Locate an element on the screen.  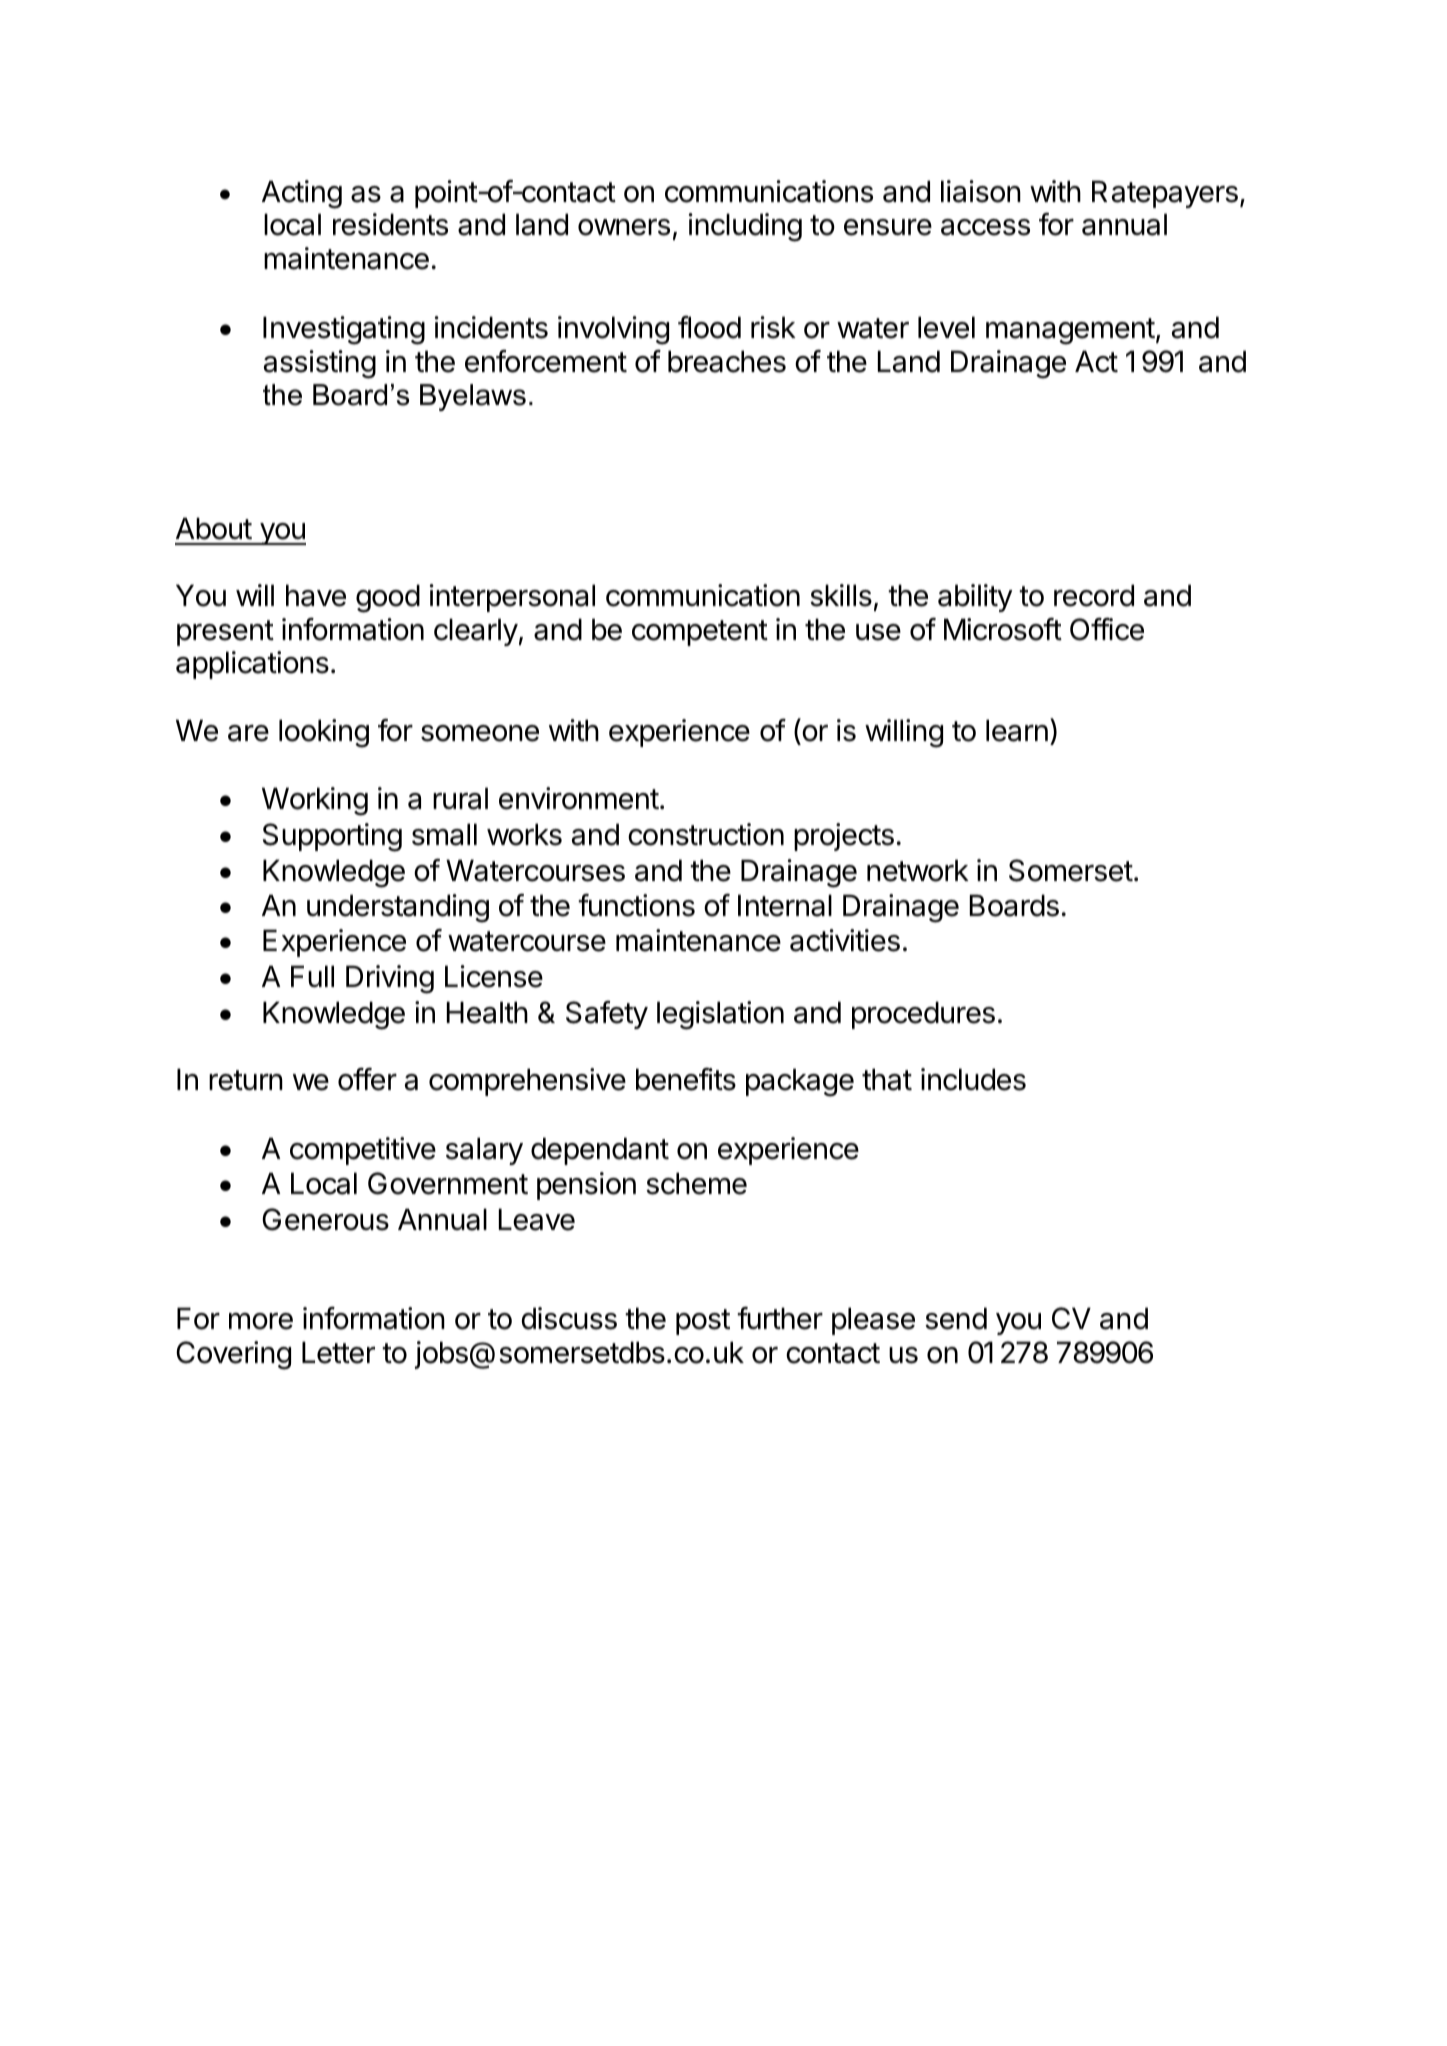
competent is located at coordinates (700, 633).
